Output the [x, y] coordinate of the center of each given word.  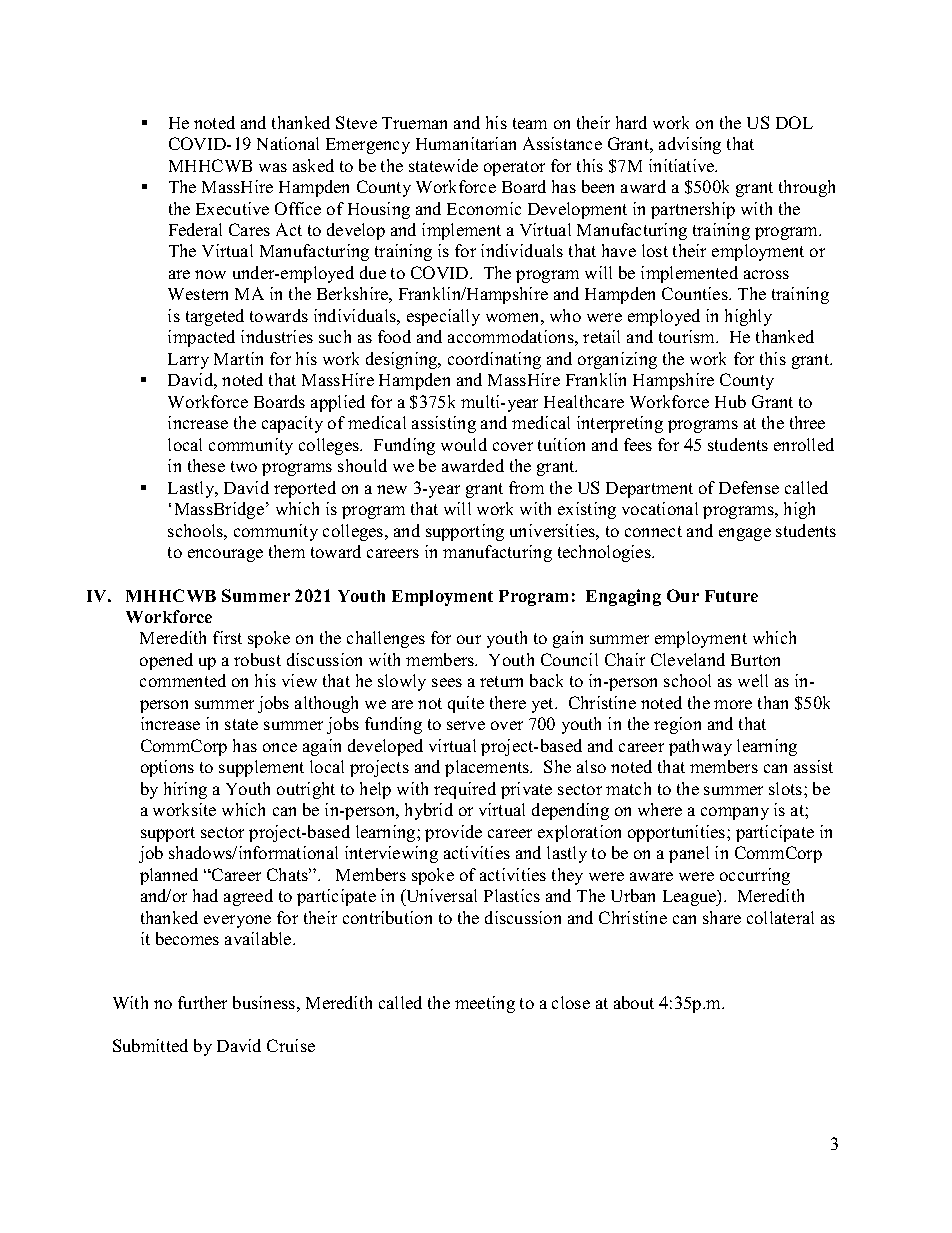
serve [466, 725]
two [244, 466]
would [464, 444]
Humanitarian [466, 143]
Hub [730, 401]
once [280, 747]
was [273, 167]
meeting [485, 1004]
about [634, 1002]
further [202, 1002]
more [733, 704]
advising [690, 145]
